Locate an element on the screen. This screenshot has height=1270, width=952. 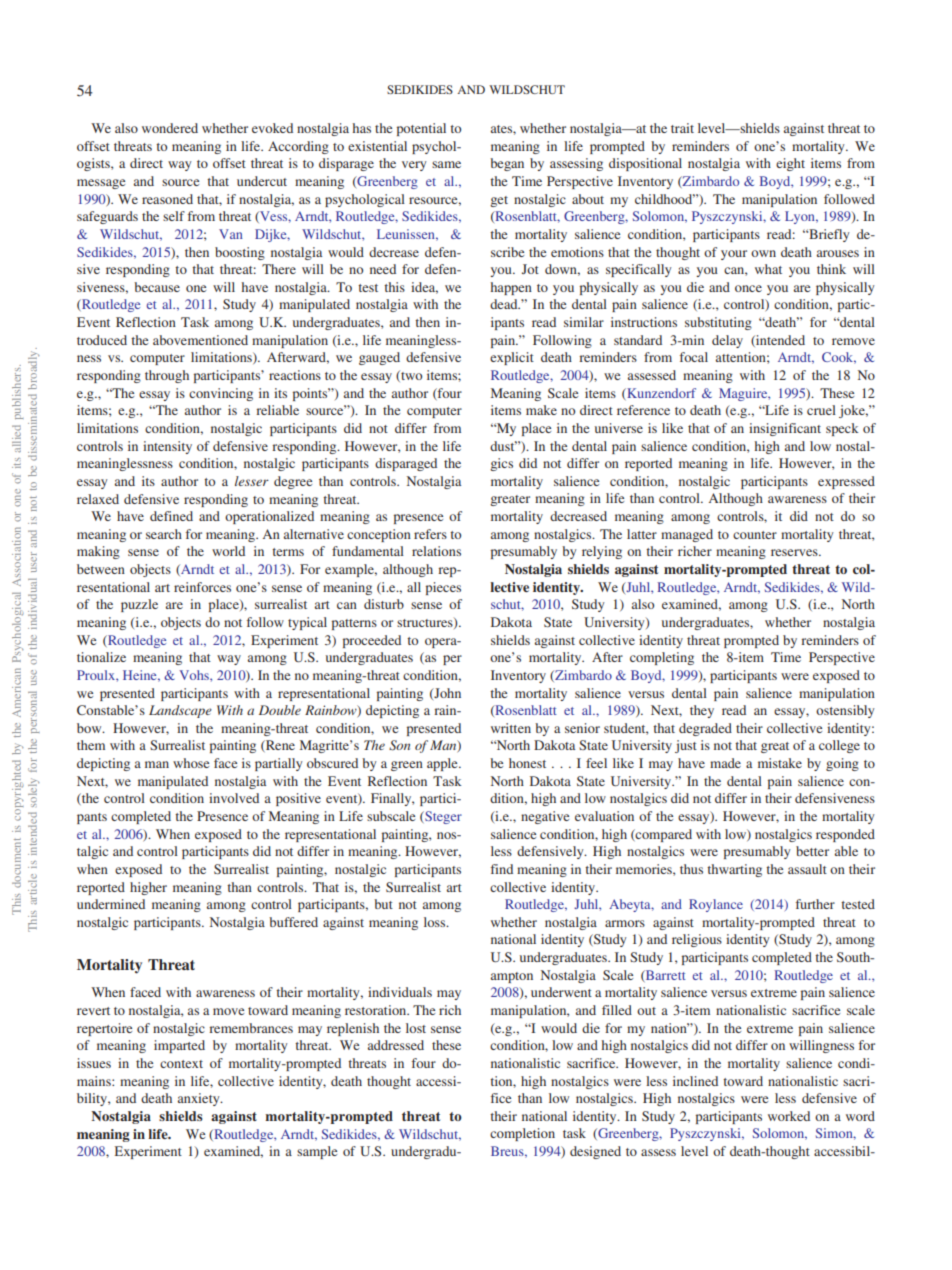
structures is located at coordinates (426, 623).
